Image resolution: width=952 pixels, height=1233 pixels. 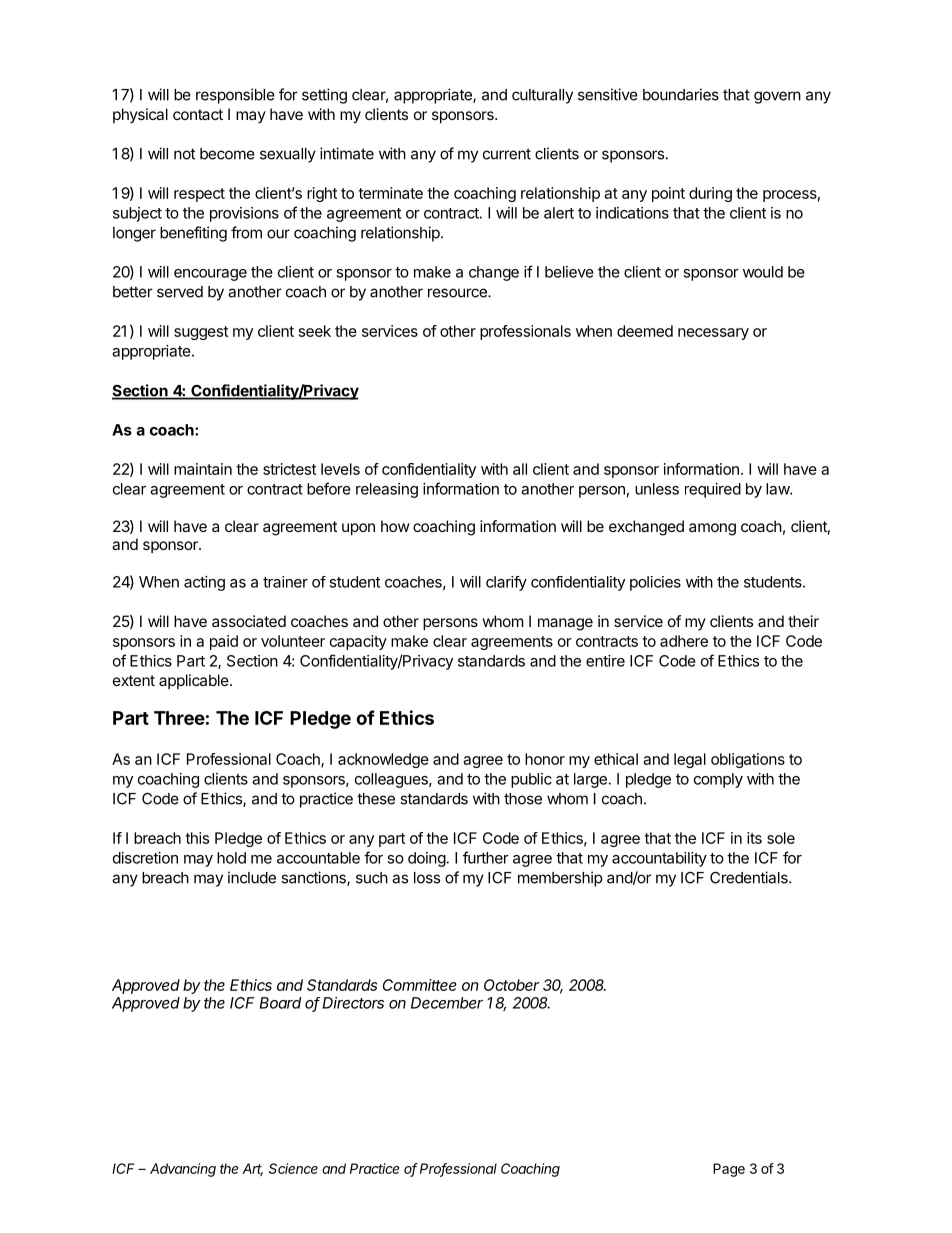 What do you see at coordinates (681, 94) in the screenshot?
I see `boundaries` at bounding box center [681, 94].
